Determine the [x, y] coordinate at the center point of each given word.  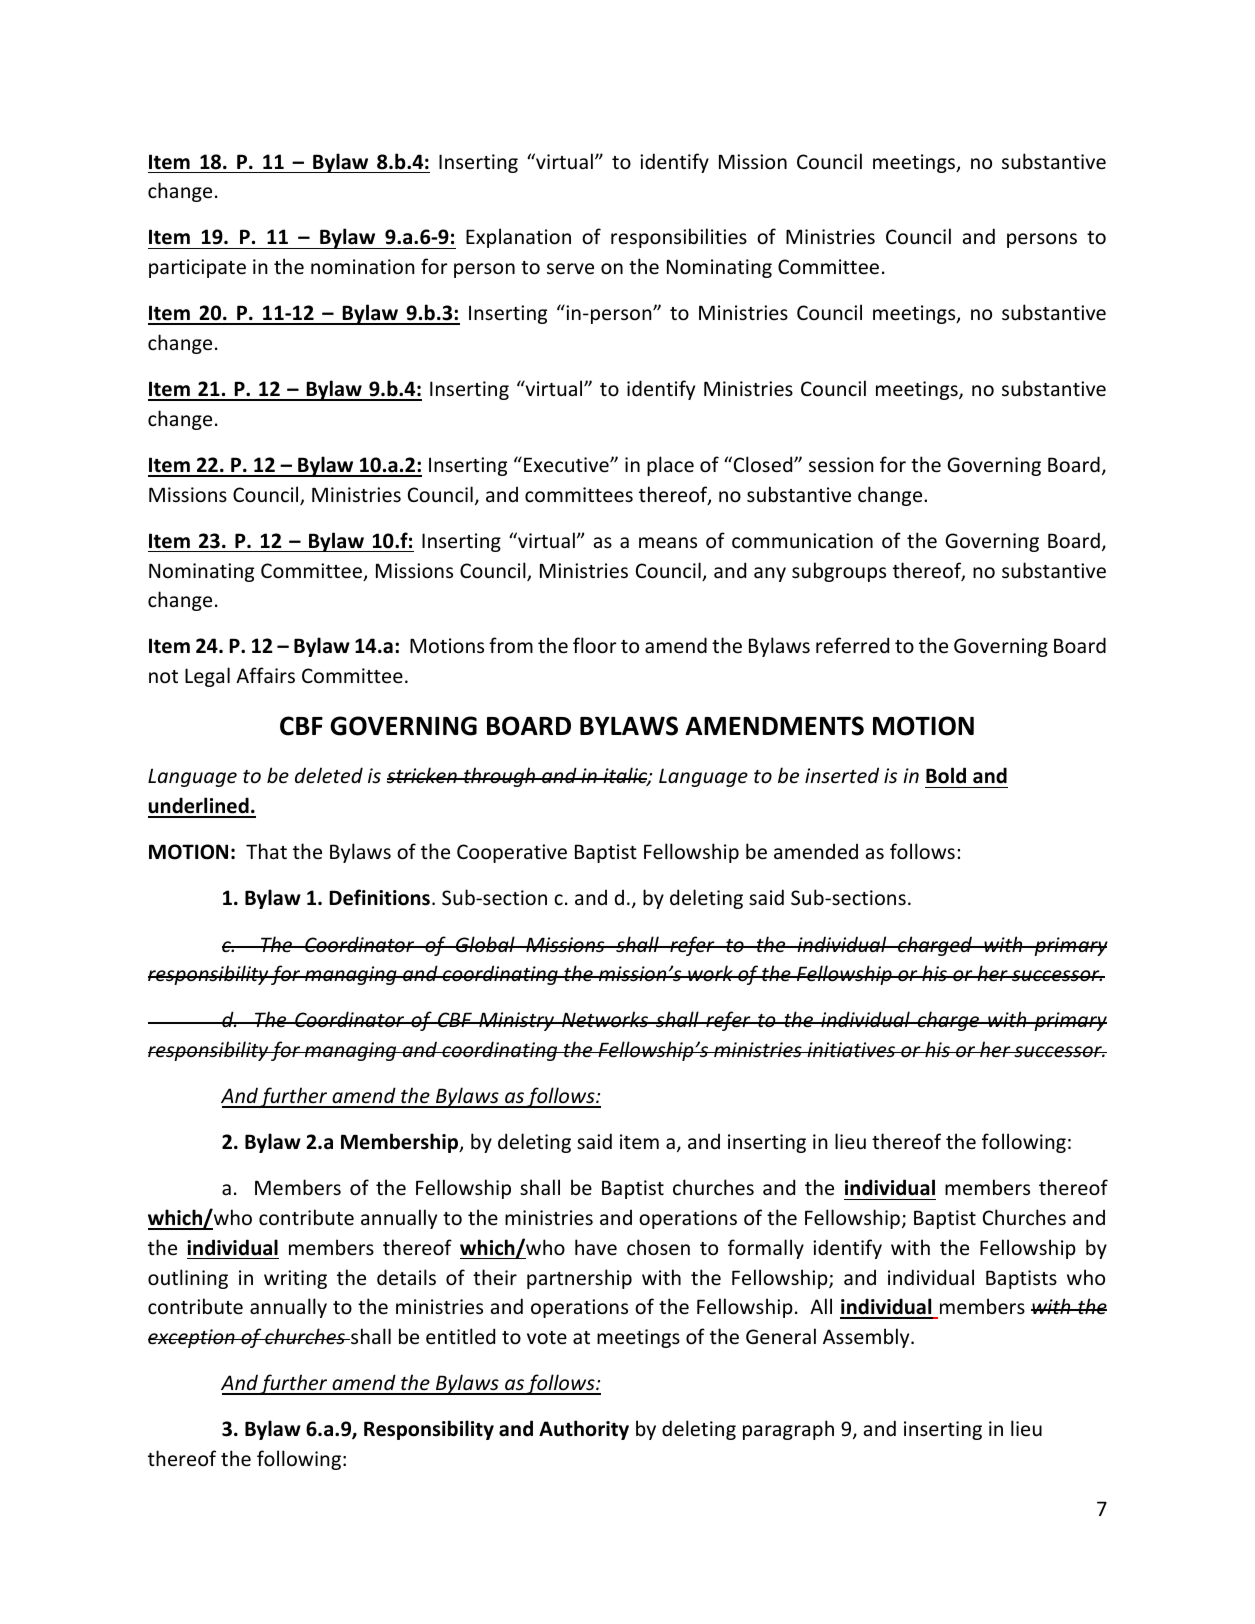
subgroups [839, 572]
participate [197, 268]
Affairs [265, 675]
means [668, 543]
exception [192, 1338]
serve [570, 269]
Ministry [517, 1021]
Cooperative [512, 853]
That [266, 851]
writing [295, 1279]
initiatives [851, 1049]
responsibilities [679, 238]
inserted [842, 775]
